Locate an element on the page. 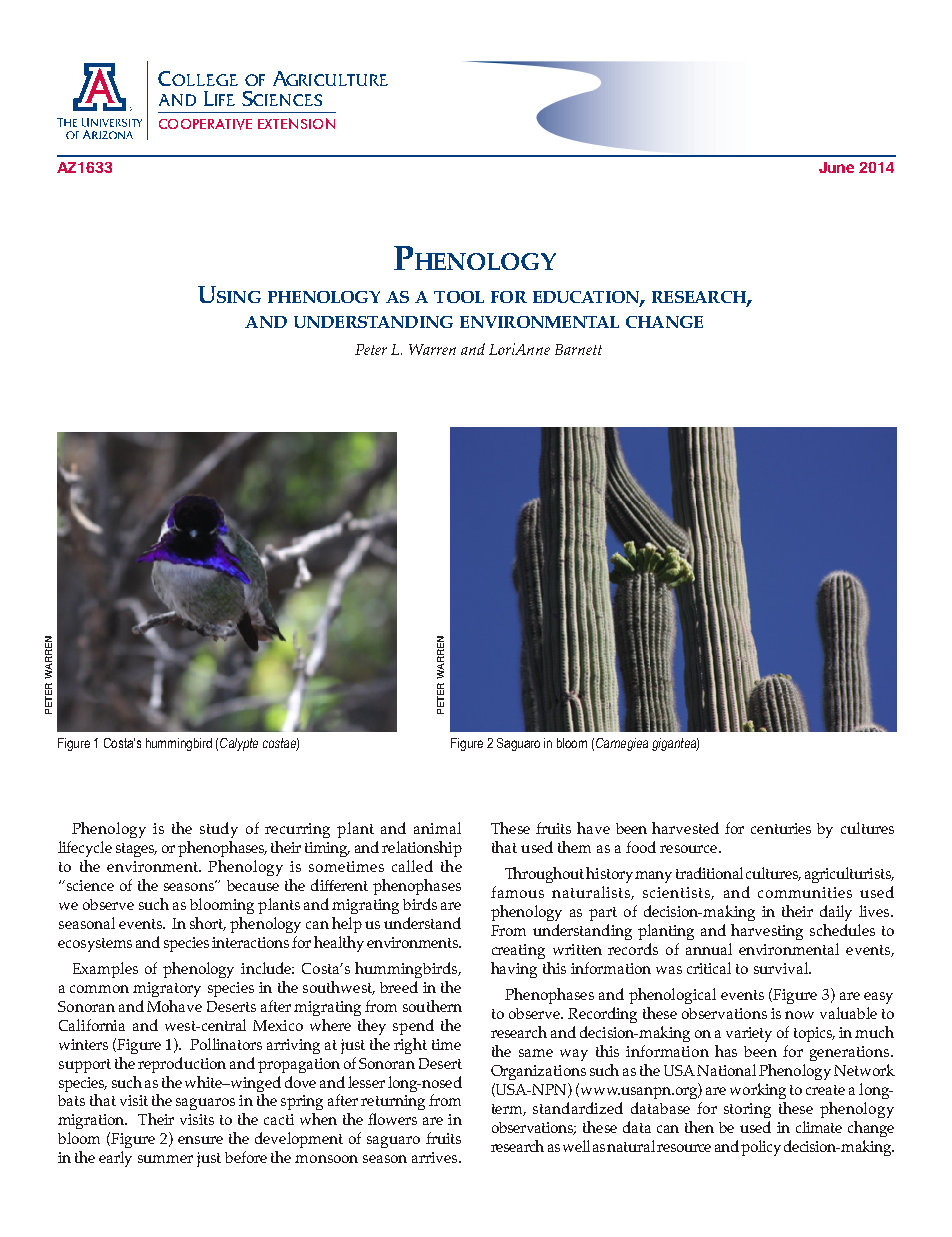 Image resolution: width=952 pixels, height=1237 pixels. COOPERATIVE is located at coordinates (205, 124).
